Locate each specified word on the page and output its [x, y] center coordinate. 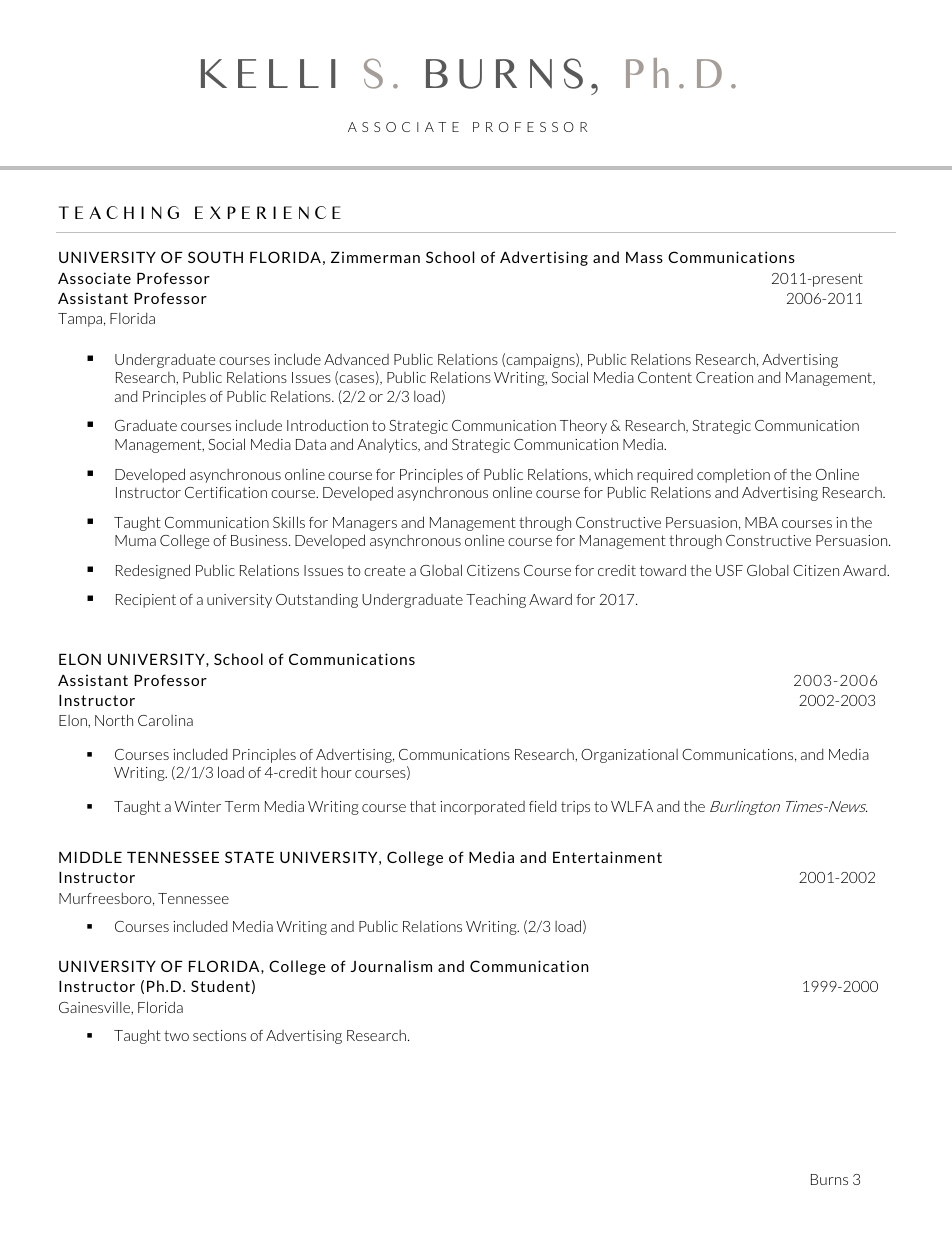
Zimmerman [375, 257]
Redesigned [153, 571]
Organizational [629, 756]
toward [663, 570]
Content [665, 377]
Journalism [391, 966]
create [384, 570]
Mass [644, 257]
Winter [197, 806]
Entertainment [607, 857]
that [423, 806]
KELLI [268, 73]
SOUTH [215, 257]
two [176, 1035]
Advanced [356, 359]
